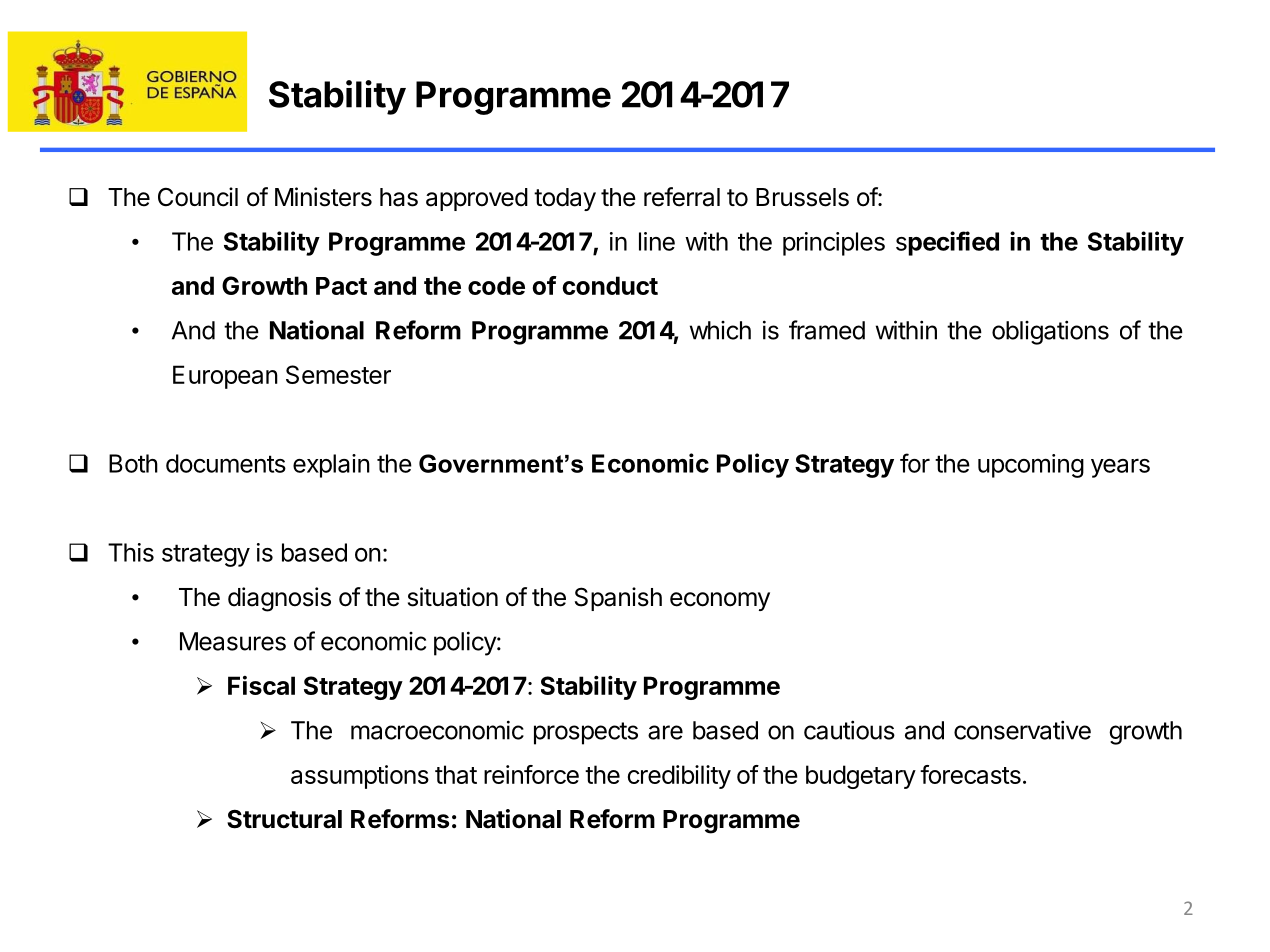 The image size is (1270, 952). Describe the element at coordinates (284, 819) in the page. I see `Structural` at that location.
